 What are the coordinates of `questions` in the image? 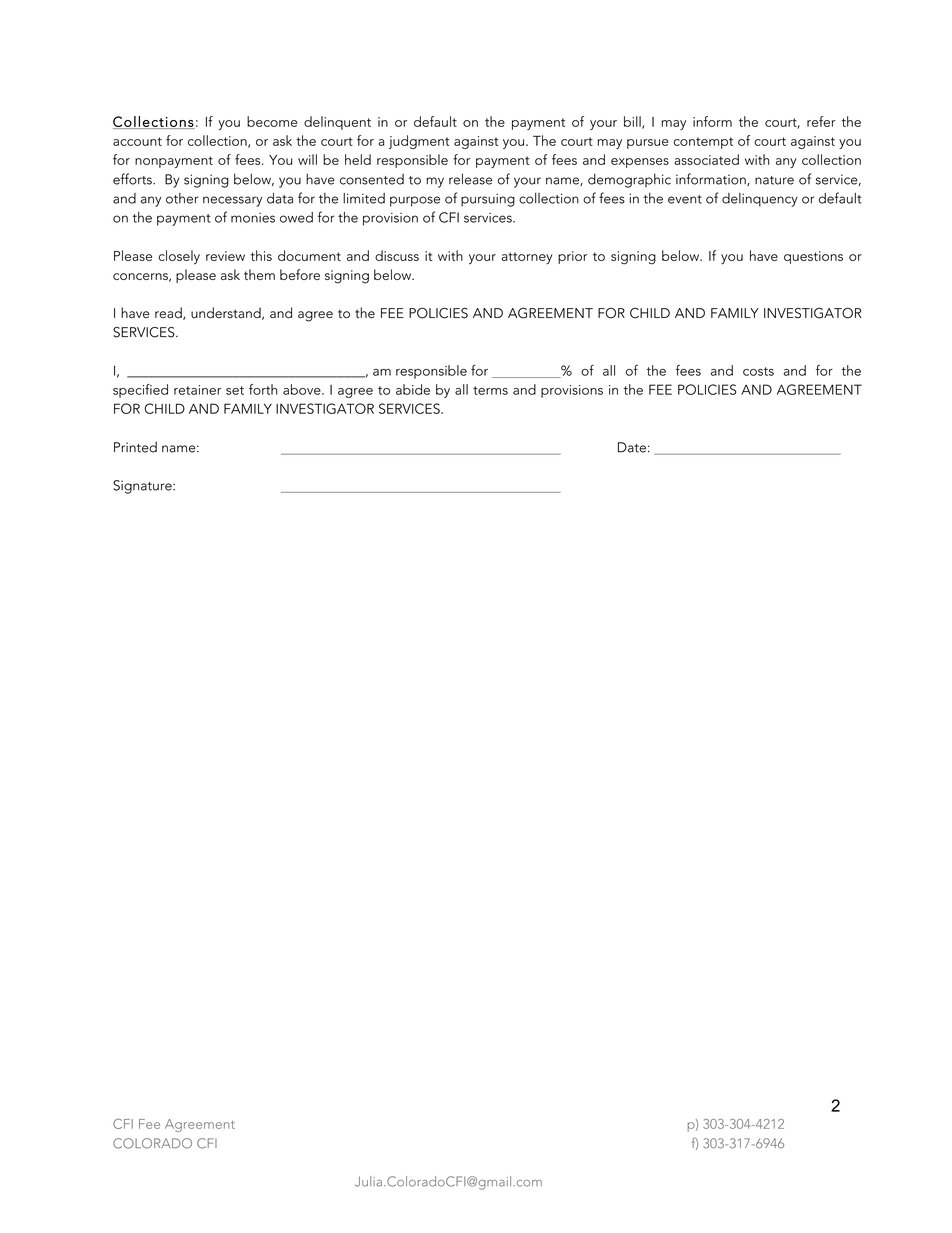 It's located at (813, 257).
